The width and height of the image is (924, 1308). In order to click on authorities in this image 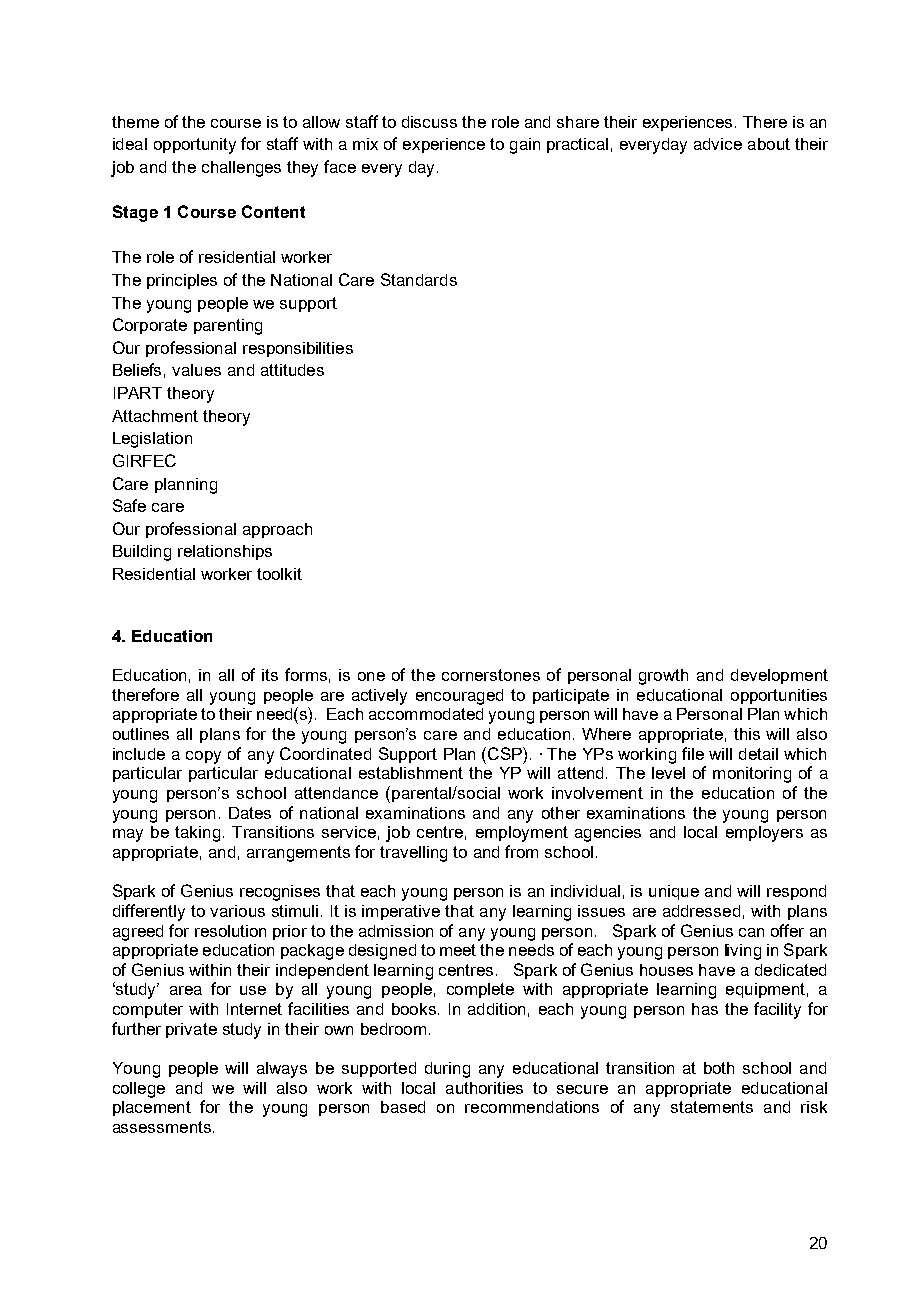, I will do `click(484, 1088)`.
